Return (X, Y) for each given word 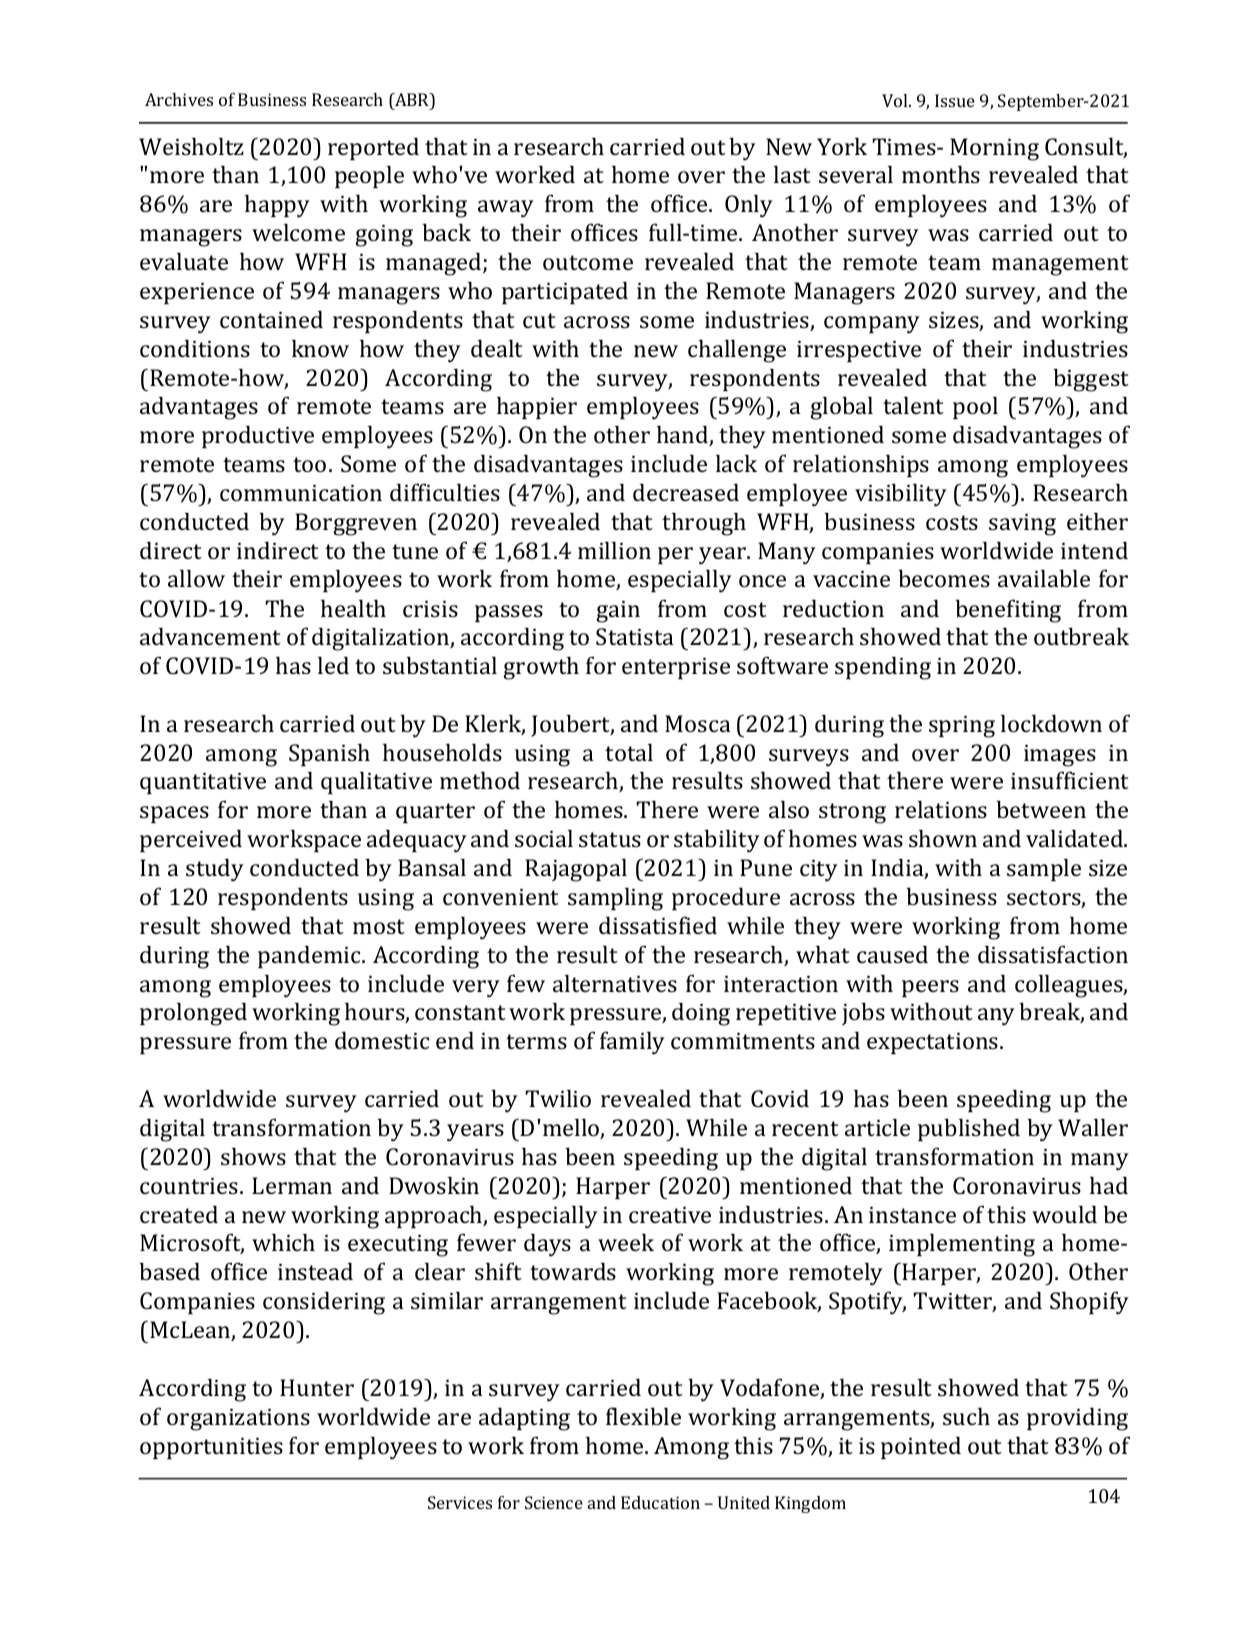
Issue (955, 100)
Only (749, 206)
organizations (238, 1419)
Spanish (329, 754)
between (1041, 809)
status (610, 839)
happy (277, 206)
